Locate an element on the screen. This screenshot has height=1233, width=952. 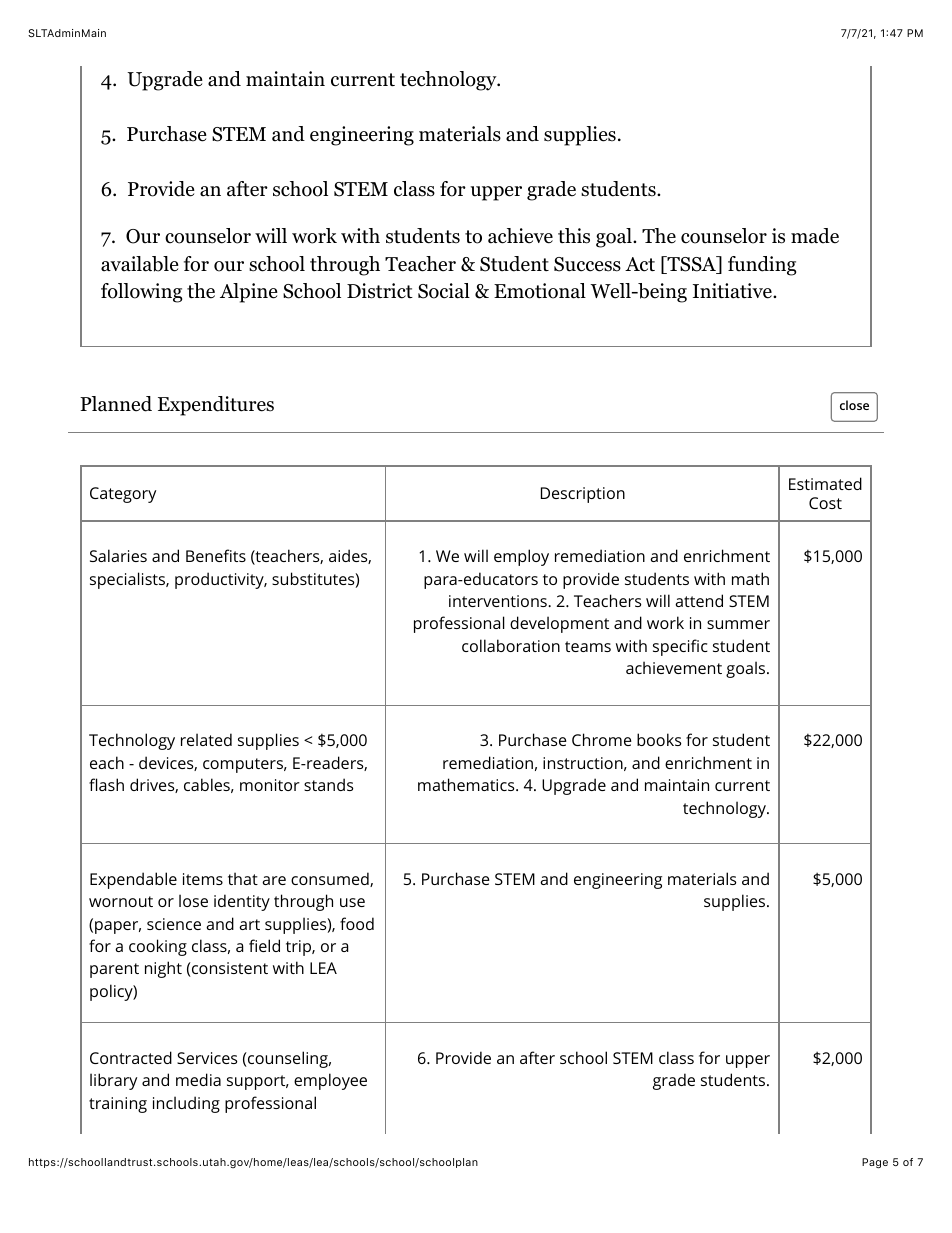
Salaries is located at coordinates (118, 555).
